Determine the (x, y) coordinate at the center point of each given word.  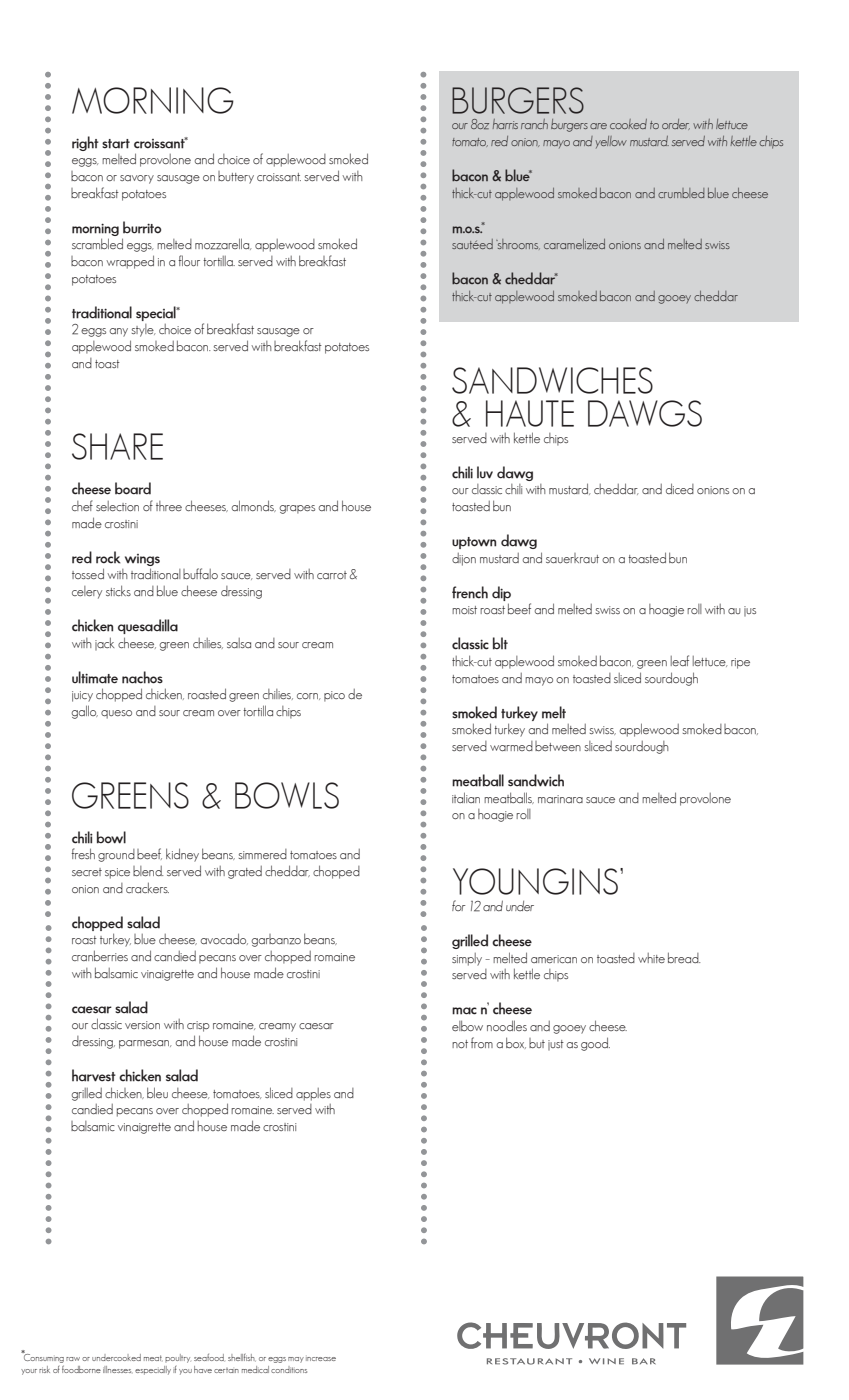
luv (485, 472)
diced (680, 488)
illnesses (117, 1369)
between (558, 746)
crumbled (681, 193)
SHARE (117, 446)
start (116, 144)
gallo (84, 712)
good (595, 1044)
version (142, 1025)
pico (334, 696)
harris (505, 124)
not (460, 1044)
